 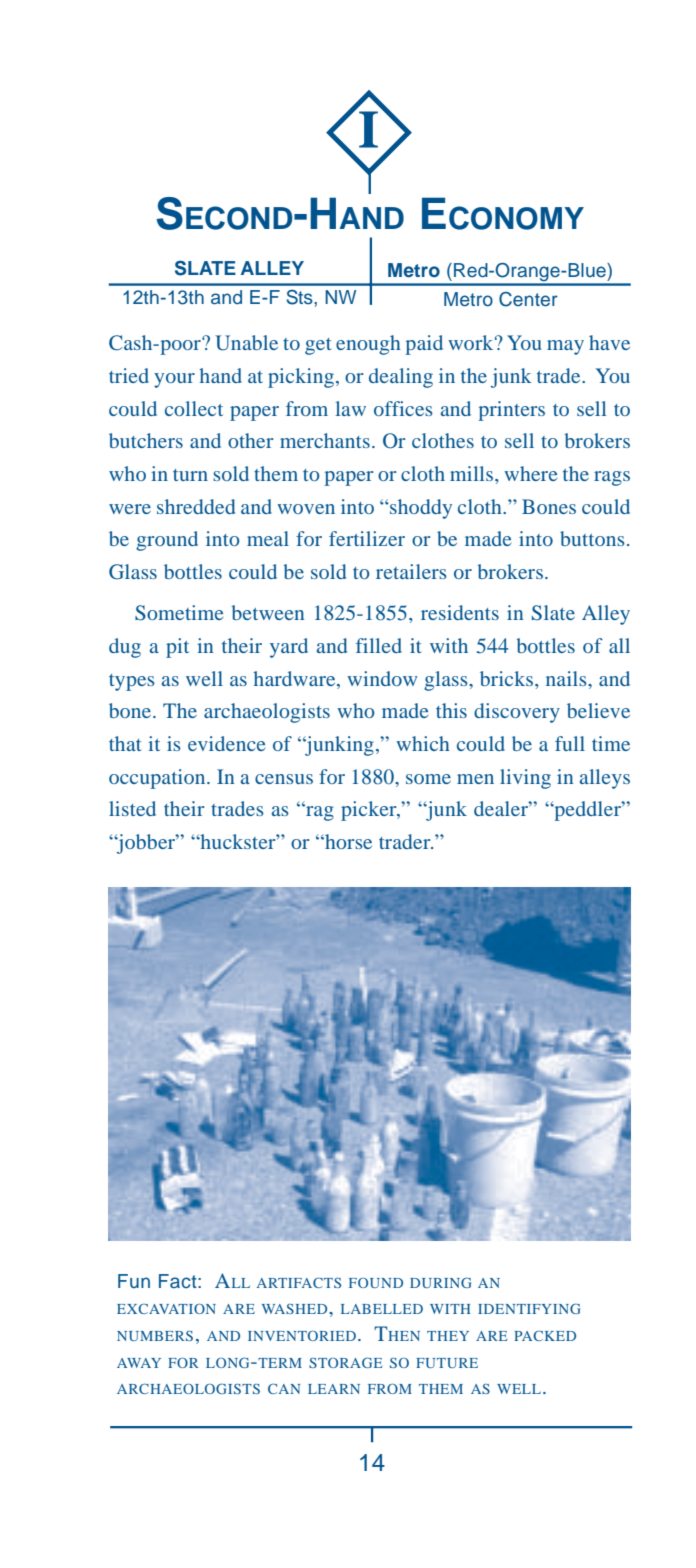 What do you see at coordinates (368, 345) in the document?
I see `enough` at bounding box center [368, 345].
